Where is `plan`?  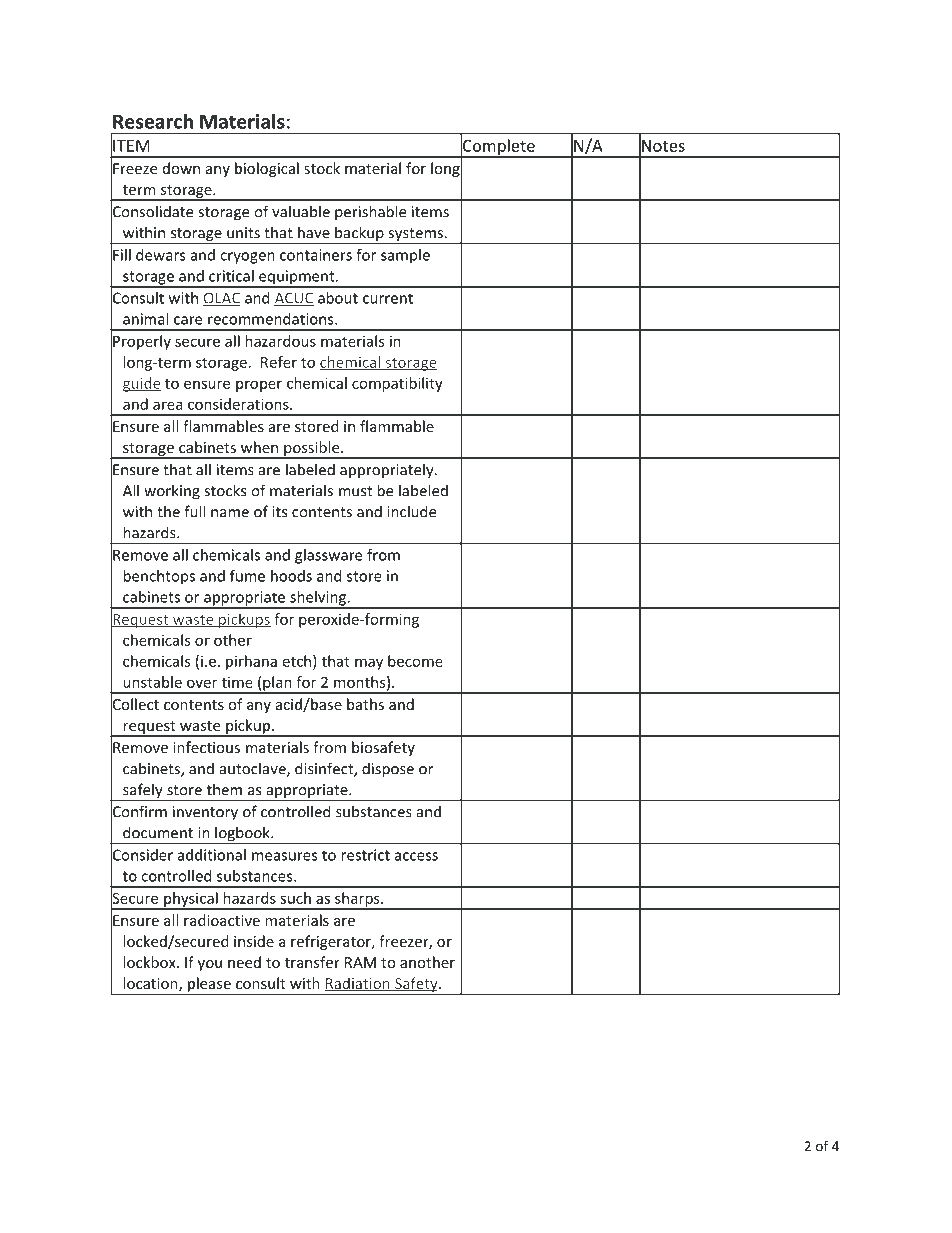
plan is located at coordinates (277, 684).
